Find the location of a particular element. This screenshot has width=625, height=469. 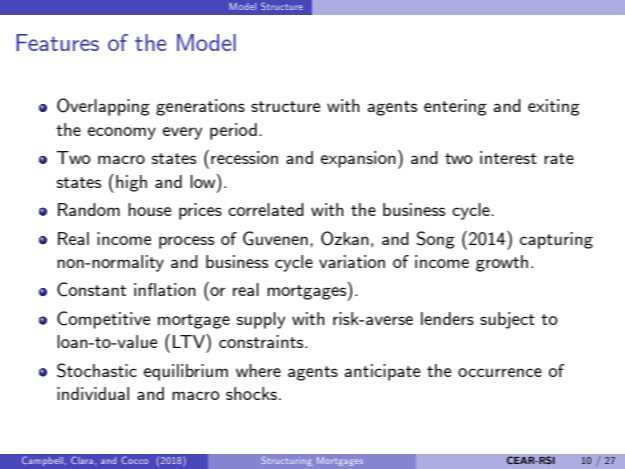

entering is located at coordinates (455, 107).
